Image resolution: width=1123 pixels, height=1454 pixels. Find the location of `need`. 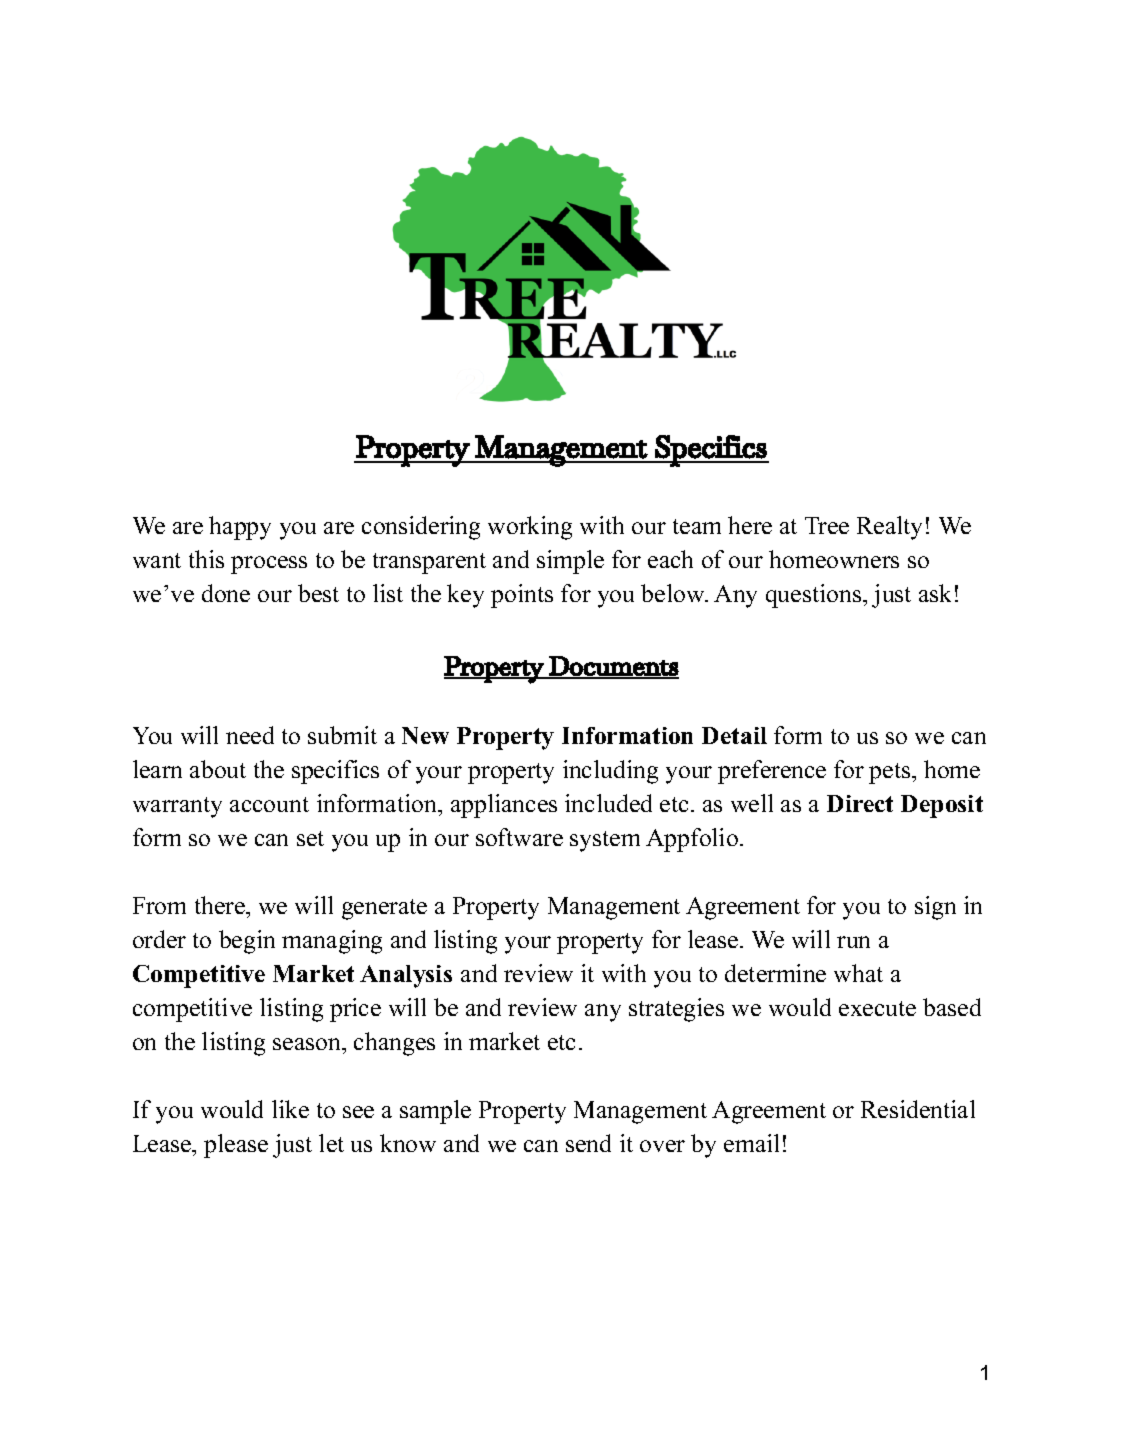

need is located at coordinates (250, 735).
